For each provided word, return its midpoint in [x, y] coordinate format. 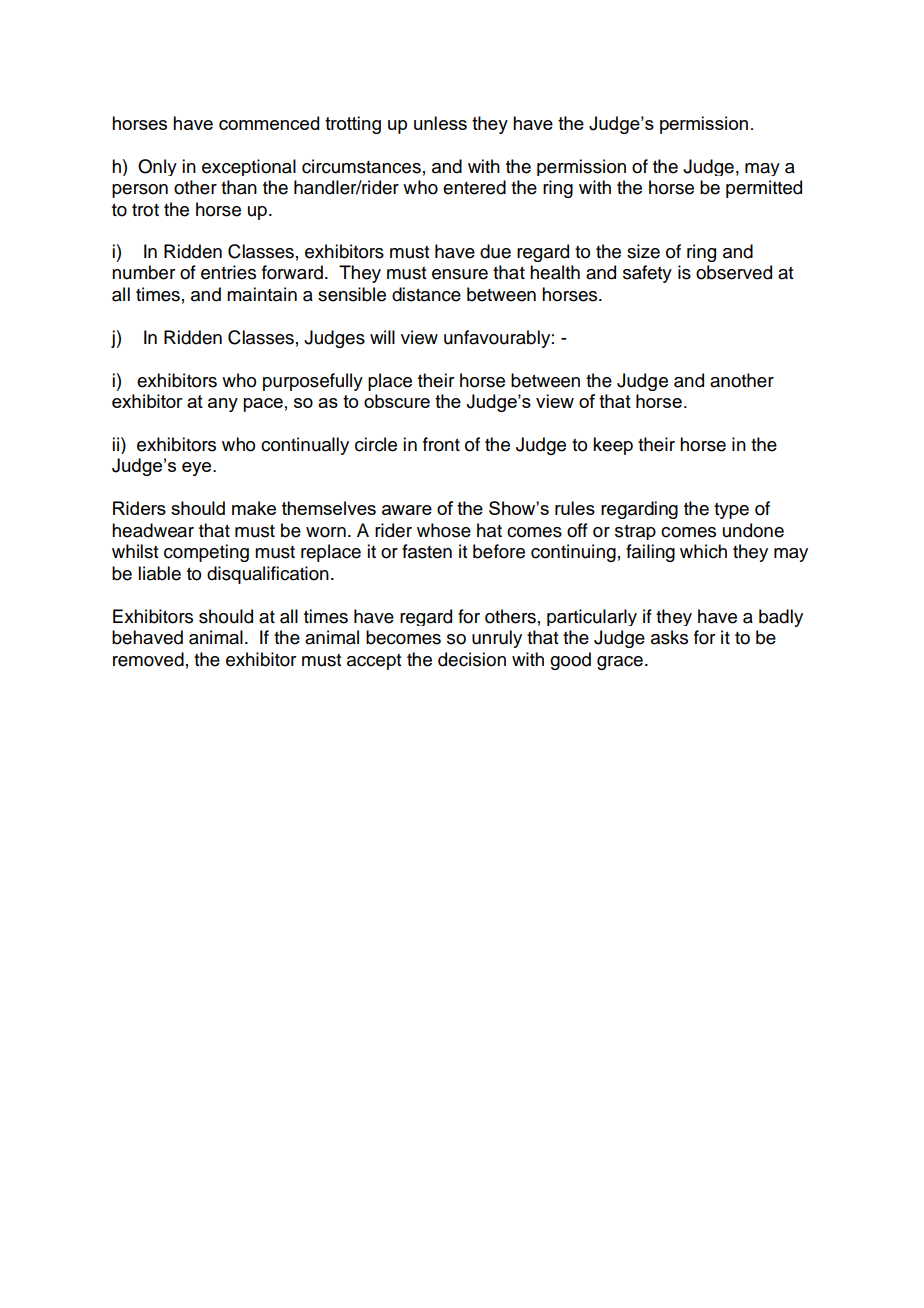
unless [440, 123]
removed [148, 659]
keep [613, 446]
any [223, 405]
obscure [397, 401]
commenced [269, 123]
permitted [764, 189]
